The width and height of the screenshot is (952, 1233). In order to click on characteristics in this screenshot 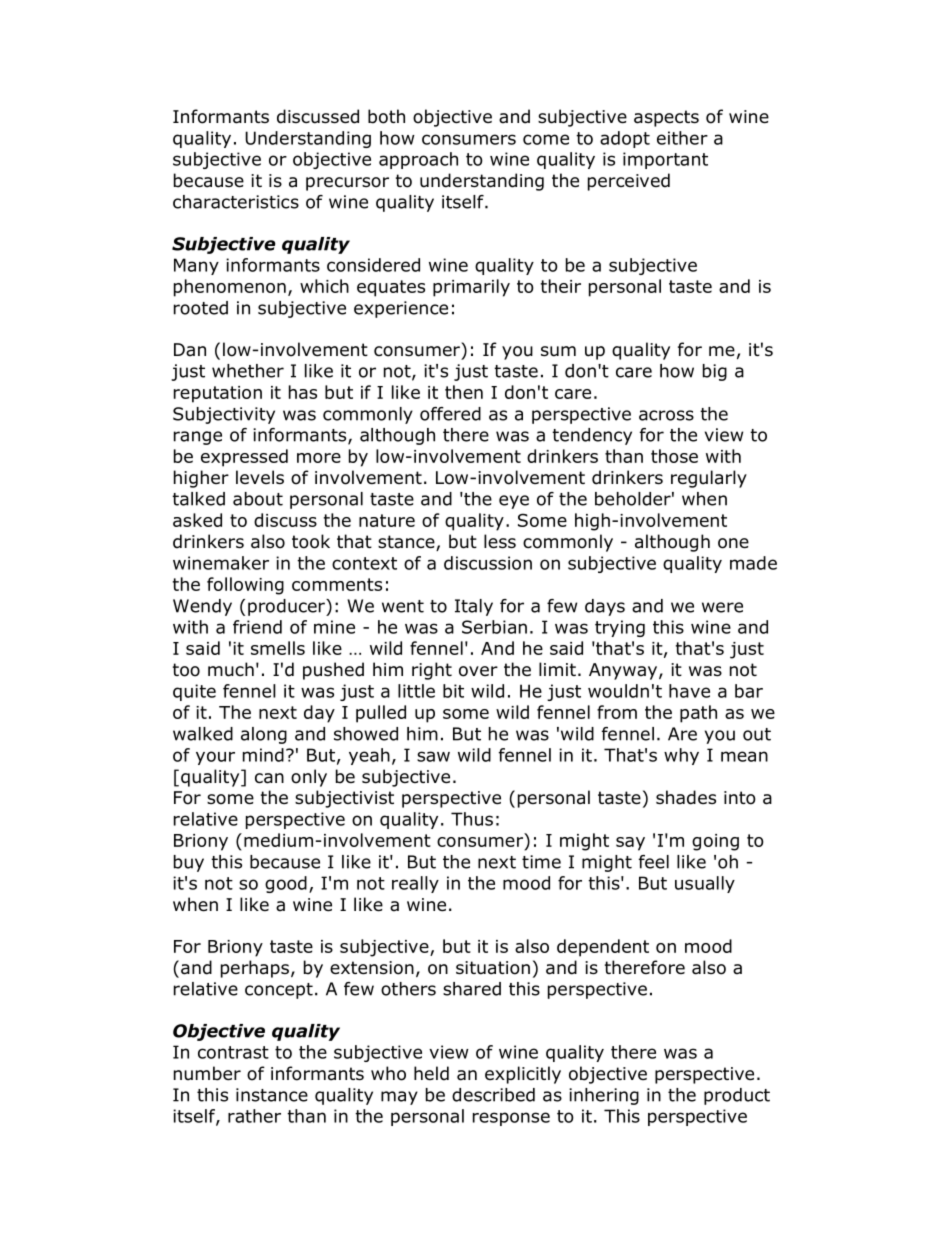, I will do `click(236, 202)`.
